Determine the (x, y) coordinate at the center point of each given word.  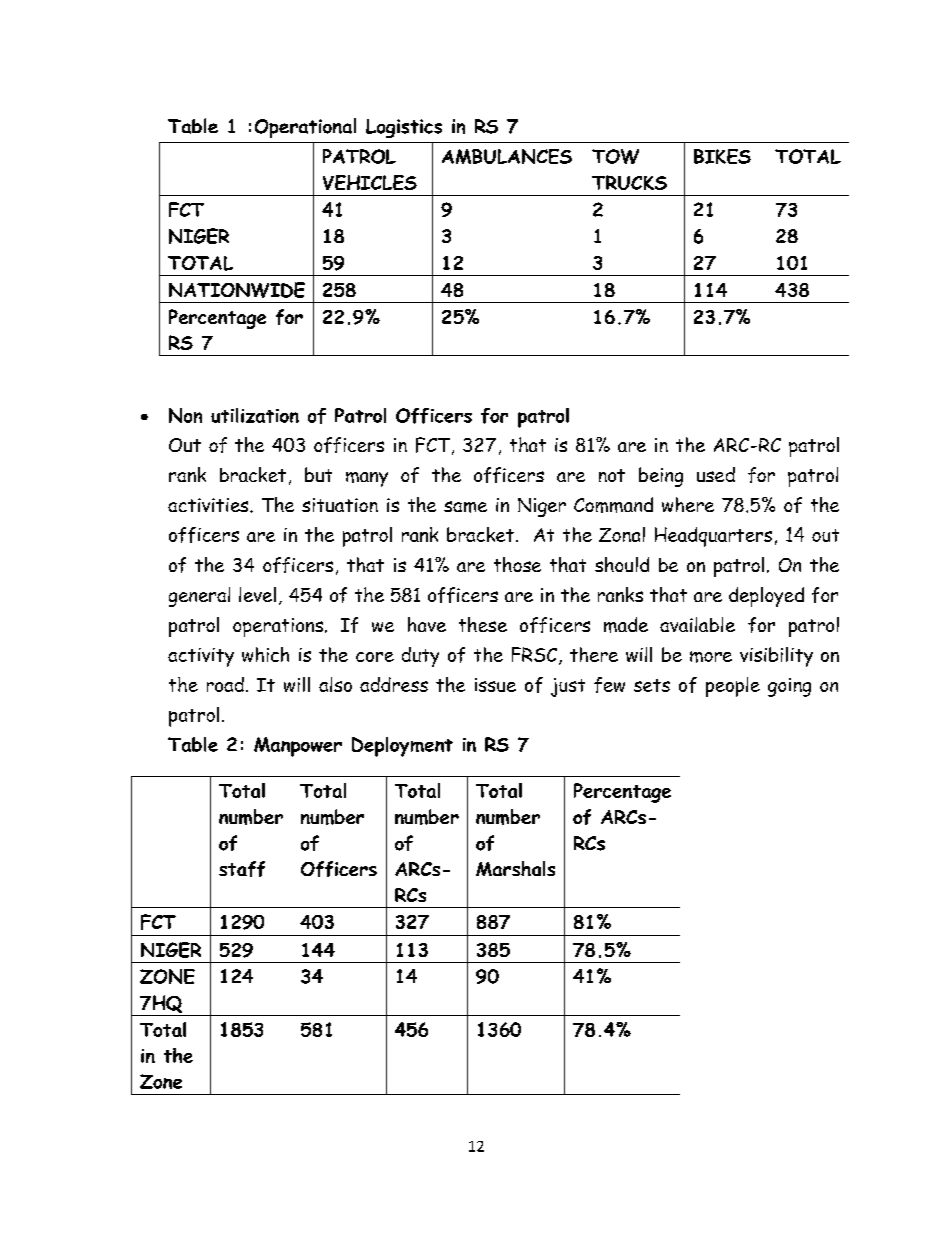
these (483, 624)
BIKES (722, 156)
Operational (305, 128)
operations (278, 627)
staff (242, 869)
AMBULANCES (507, 156)
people (733, 687)
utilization (255, 415)
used (716, 474)
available (697, 624)
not (612, 475)
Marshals (515, 868)
